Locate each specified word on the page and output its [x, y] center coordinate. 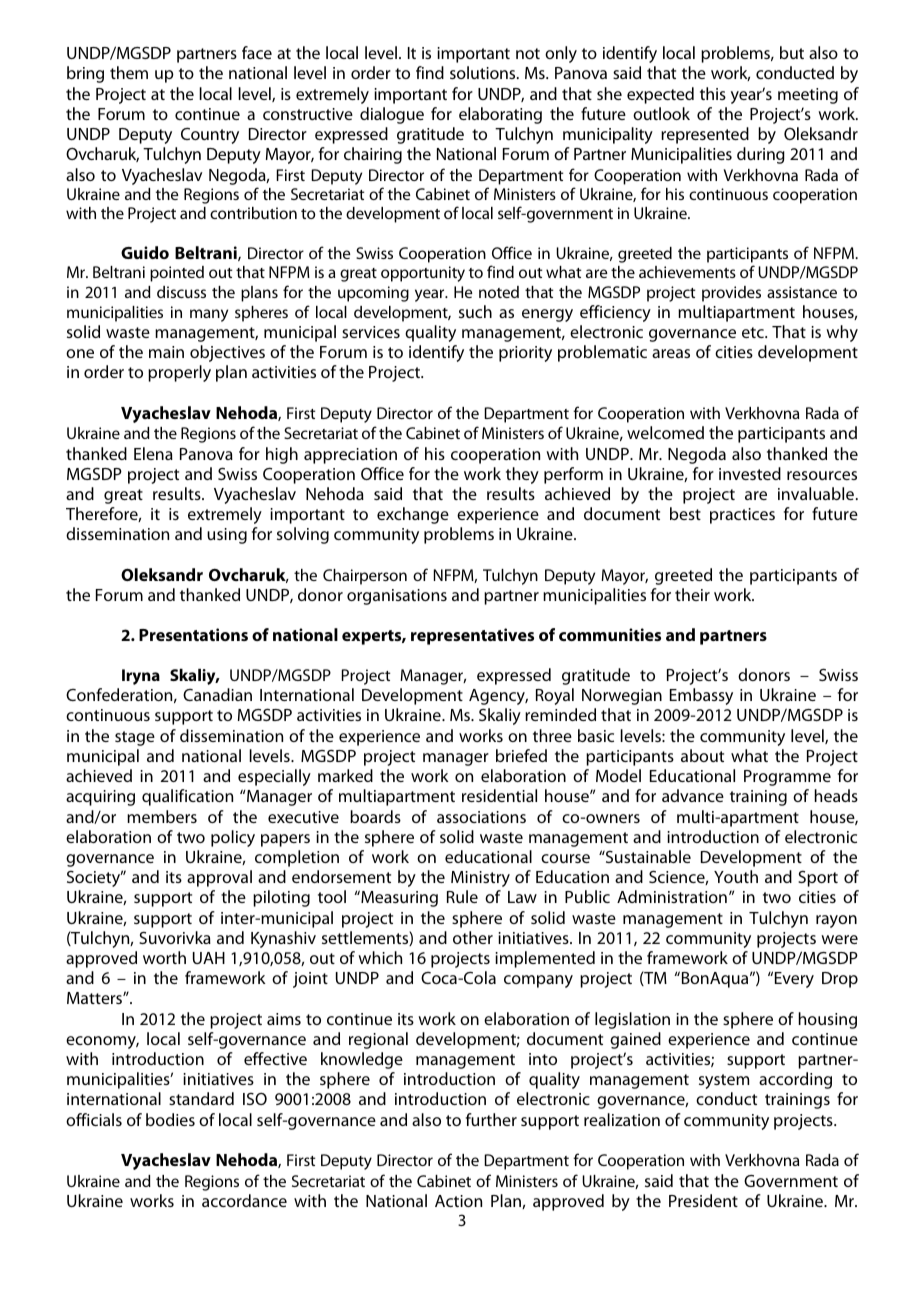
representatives [472, 636]
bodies [170, 1119]
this [713, 93]
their [692, 594]
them [129, 72]
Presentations [193, 634]
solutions [484, 72]
